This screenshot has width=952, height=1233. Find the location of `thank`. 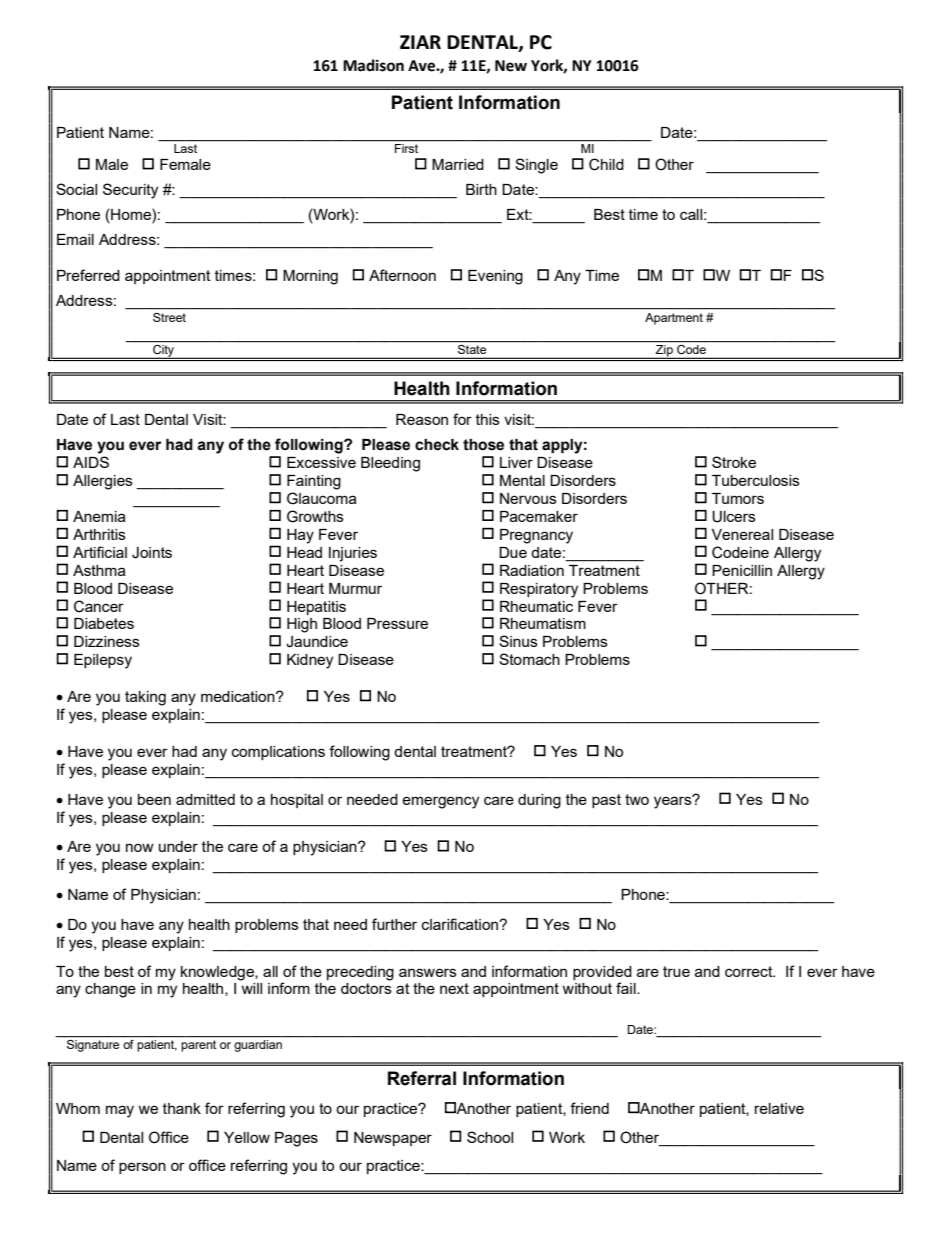

thank is located at coordinates (182, 1108).
